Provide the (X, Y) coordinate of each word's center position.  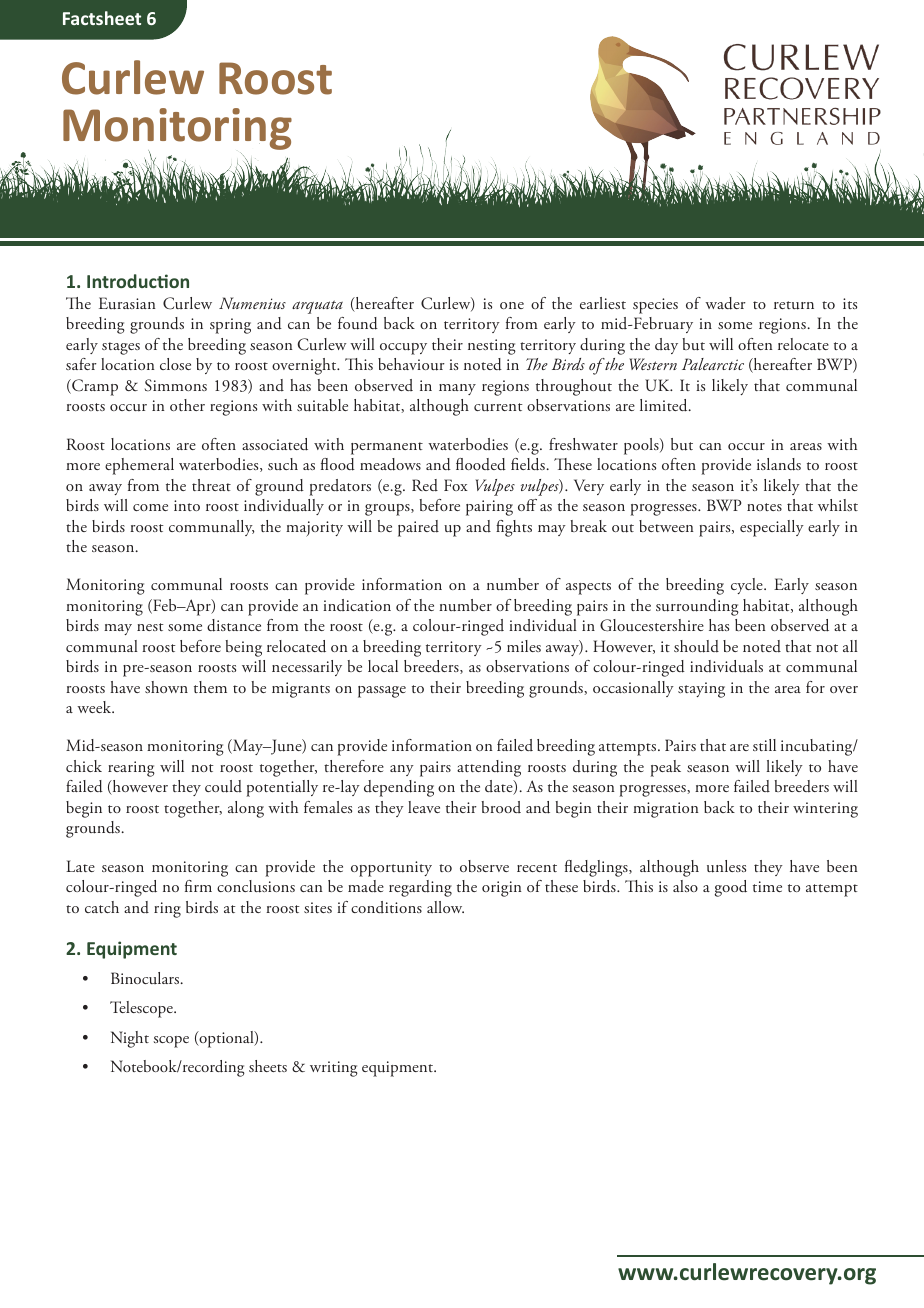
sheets (268, 1066)
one (512, 305)
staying (701, 690)
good (731, 888)
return (794, 305)
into (187, 505)
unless (726, 866)
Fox (456, 485)
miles (524, 646)
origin (501, 889)
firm (198, 886)
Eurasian (127, 303)
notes (764, 507)
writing (334, 1069)
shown (166, 687)
